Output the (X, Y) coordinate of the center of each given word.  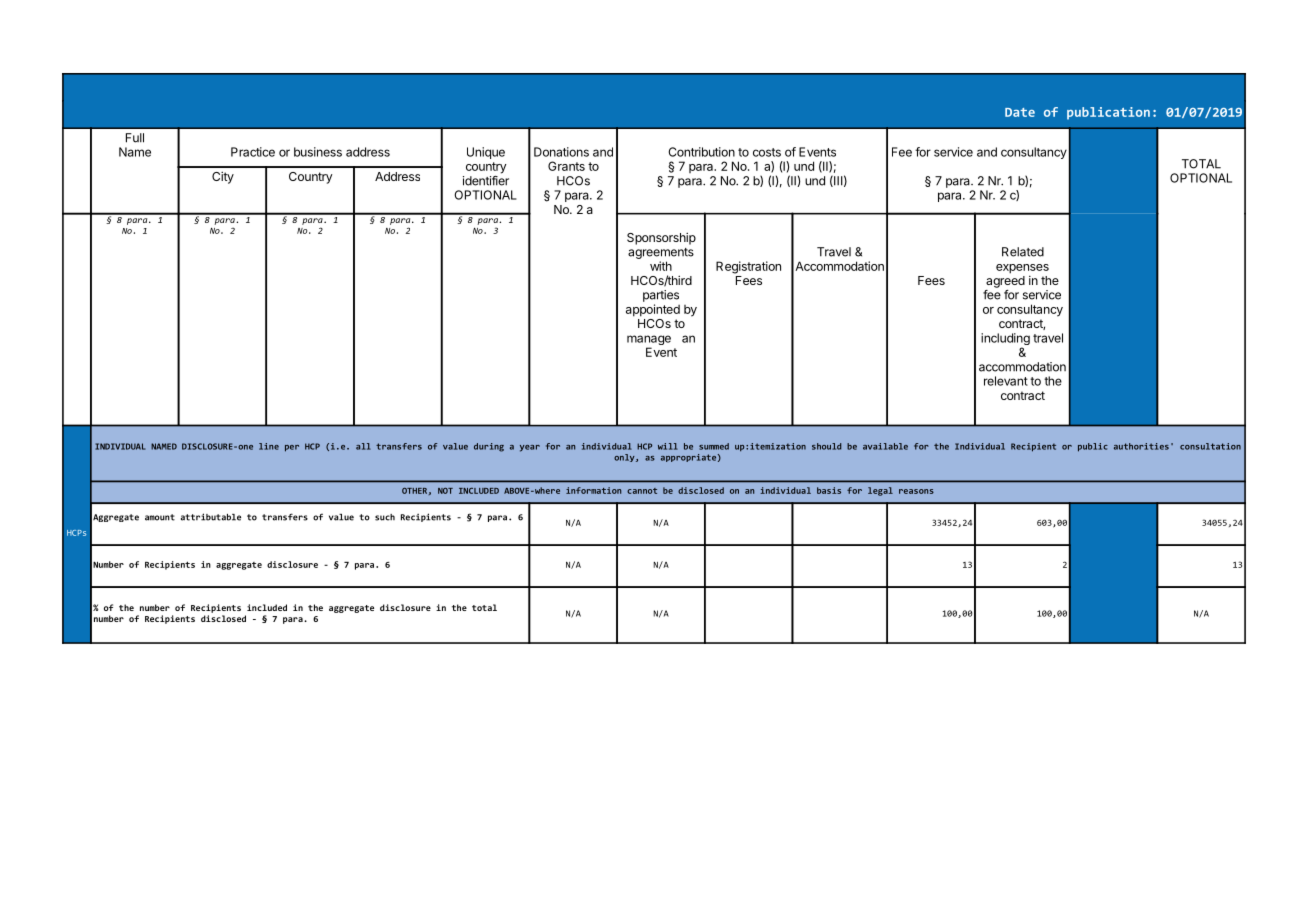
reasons (916, 491)
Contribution (702, 152)
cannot (642, 491)
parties (661, 296)
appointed (653, 310)
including (1005, 340)
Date (1020, 112)
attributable (211, 517)
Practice (253, 152)
